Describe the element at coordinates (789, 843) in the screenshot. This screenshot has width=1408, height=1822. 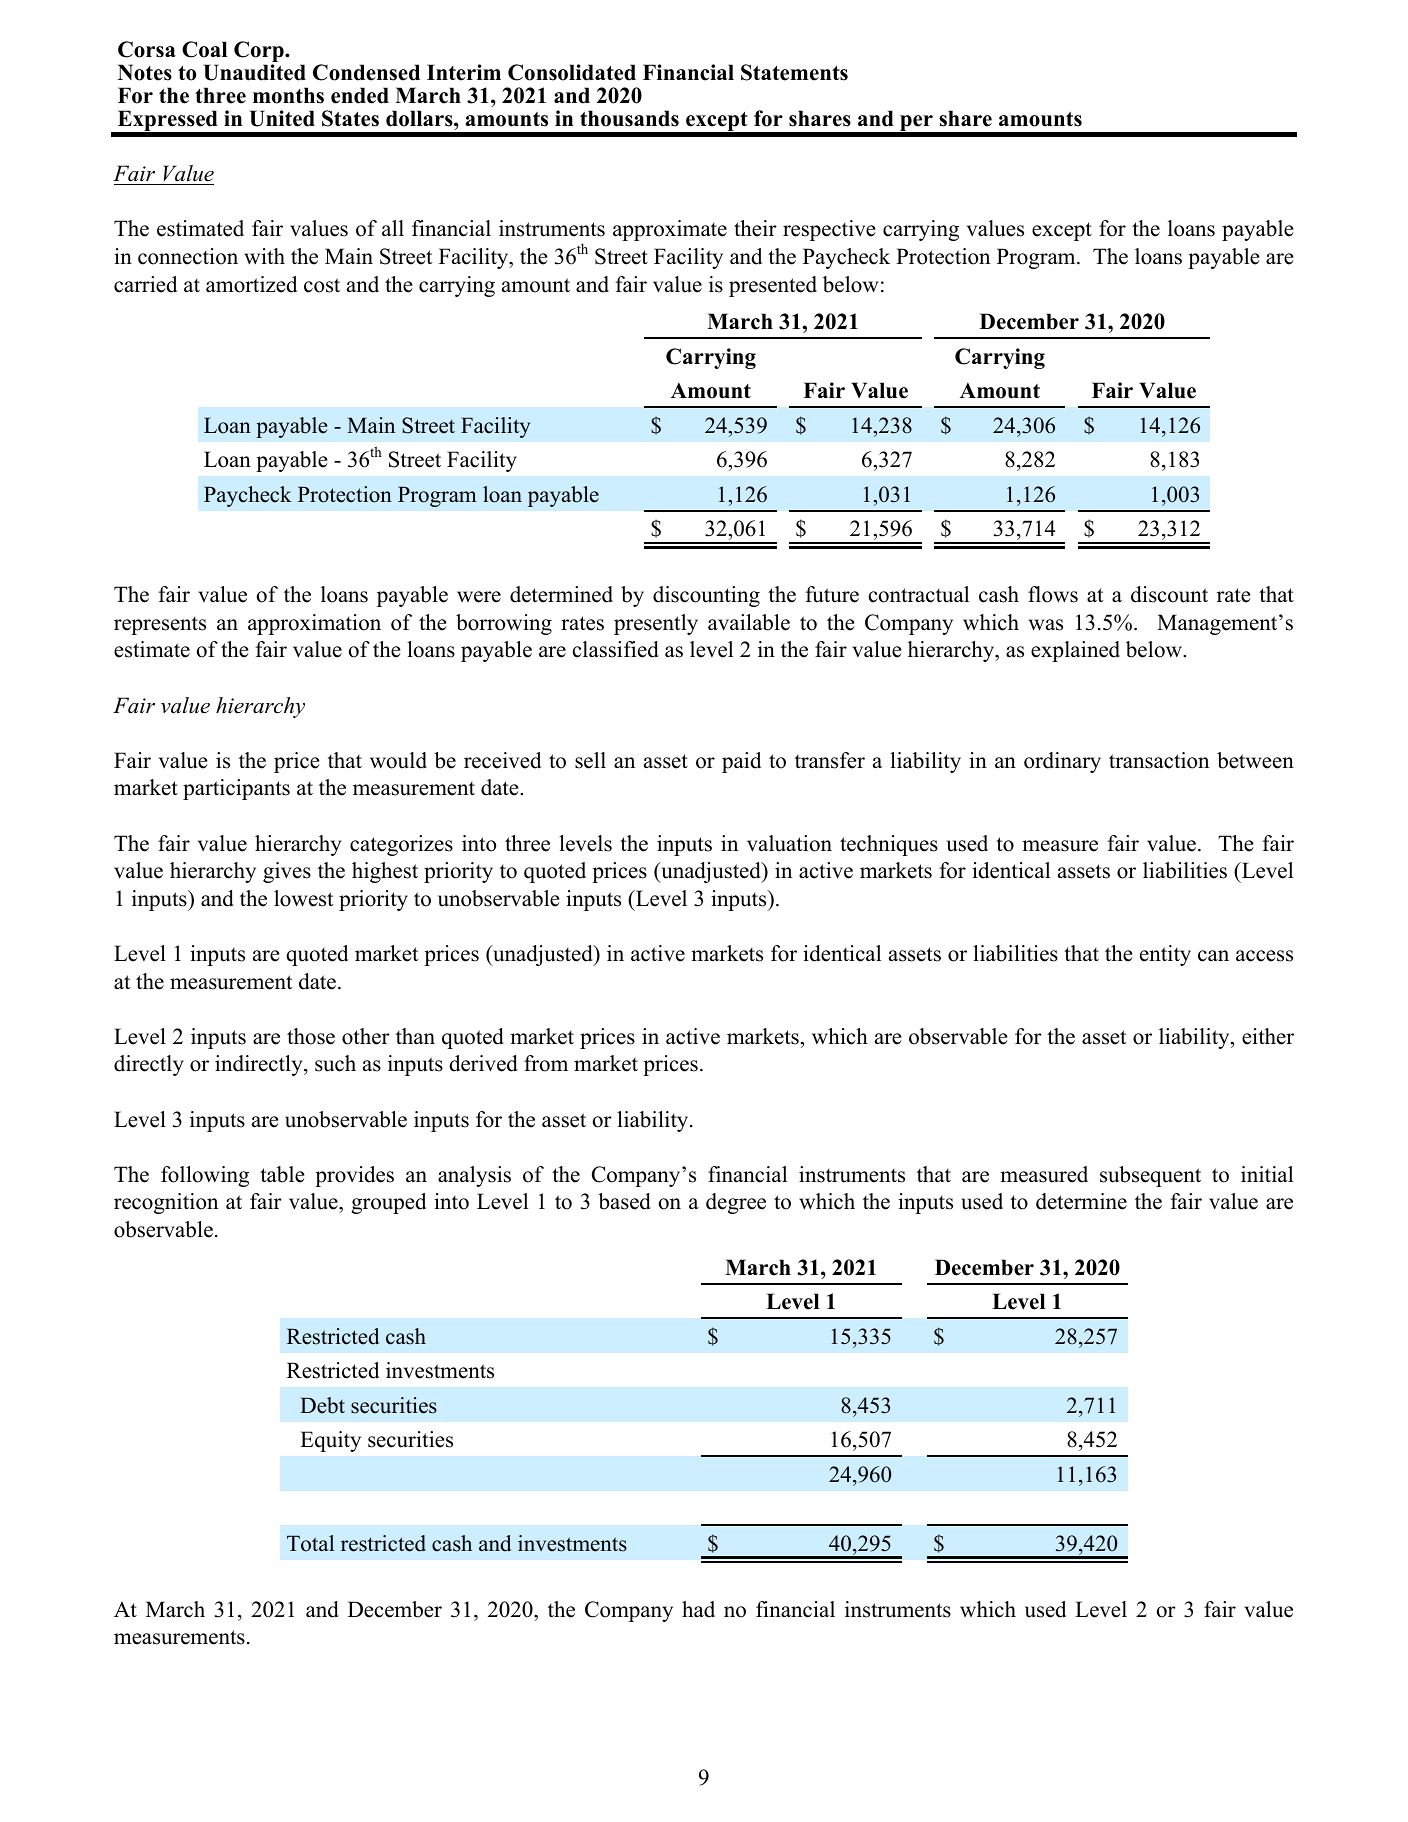
I see `valuation` at that location.
